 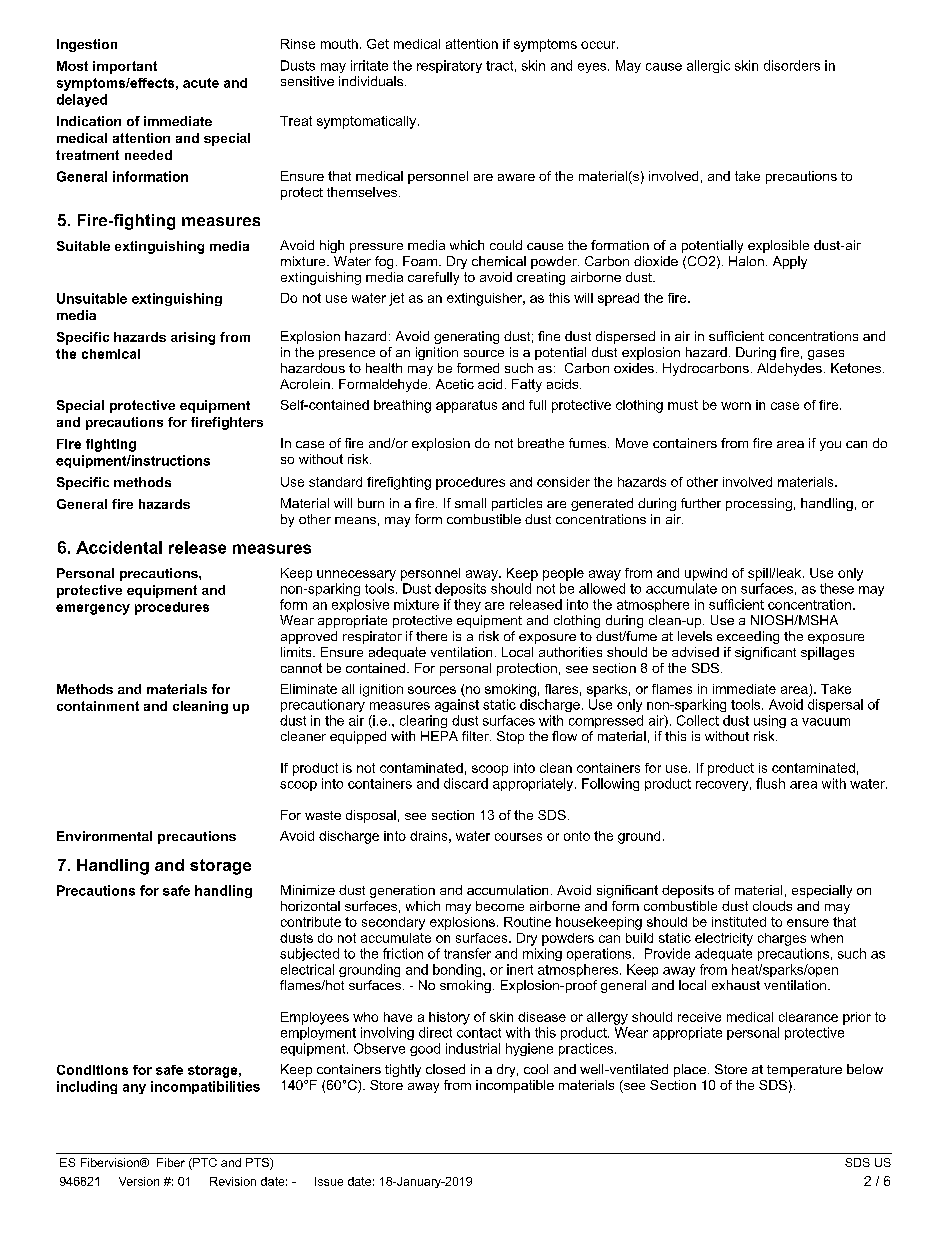 I want to click on they, so click(x=467, y=605).
